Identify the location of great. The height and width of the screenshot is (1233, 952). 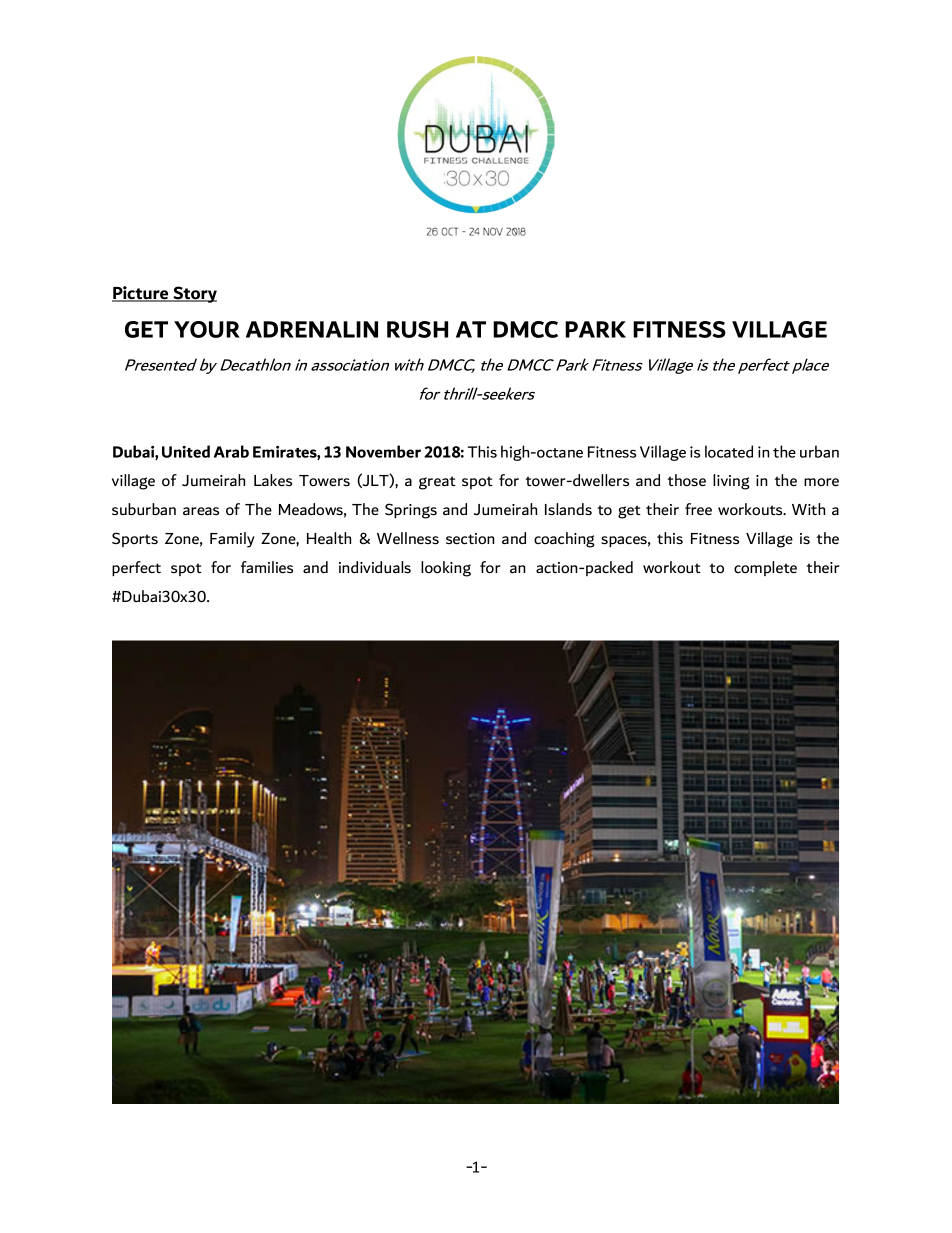
(437, 483).
